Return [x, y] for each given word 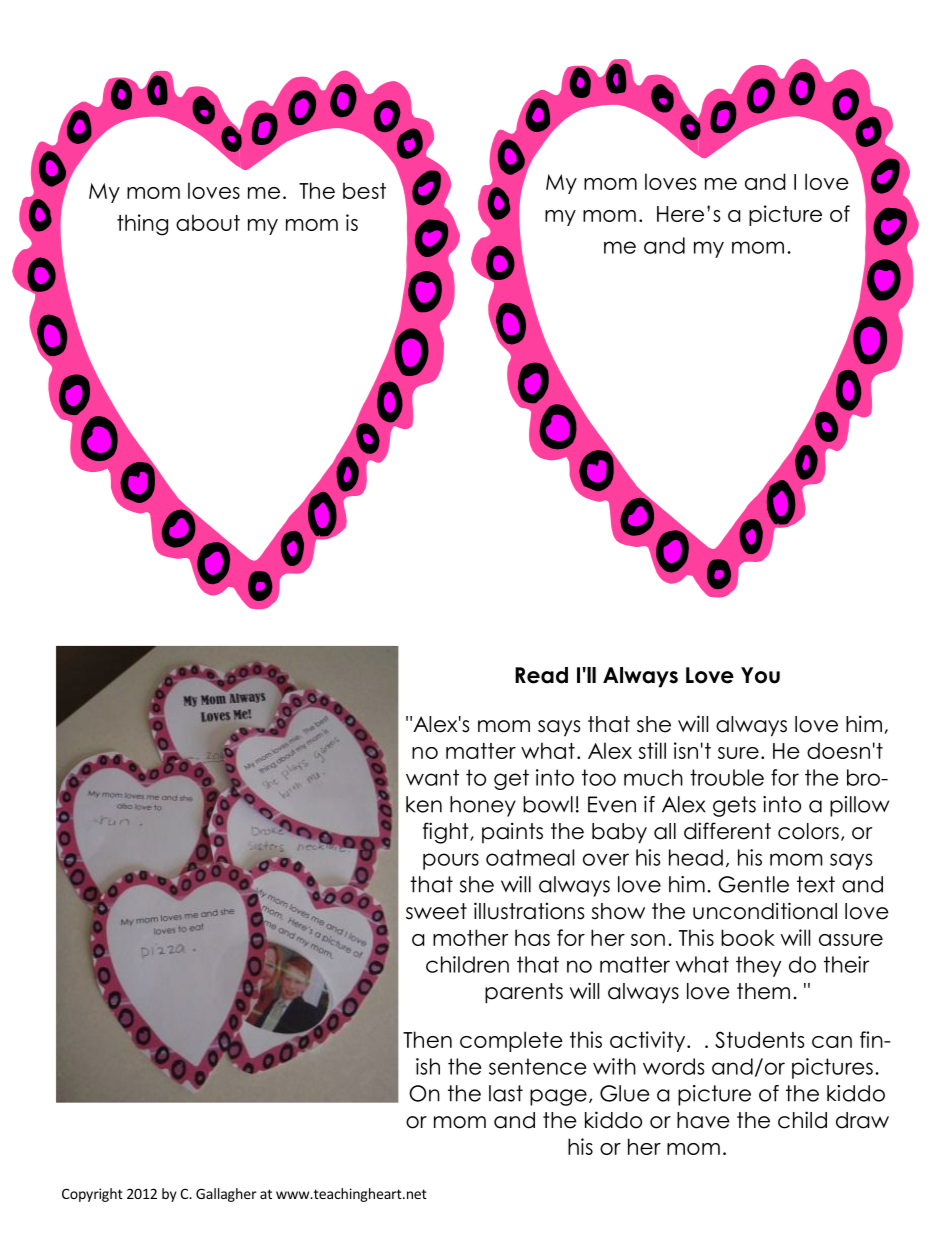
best [364, 190]
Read [541, 675]
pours [451, 861]
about [208, 222]
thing [142, 225]
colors [808, 831]
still [652, 750]
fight [447, 833]
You [760, 675]
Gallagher [226, 1195]
